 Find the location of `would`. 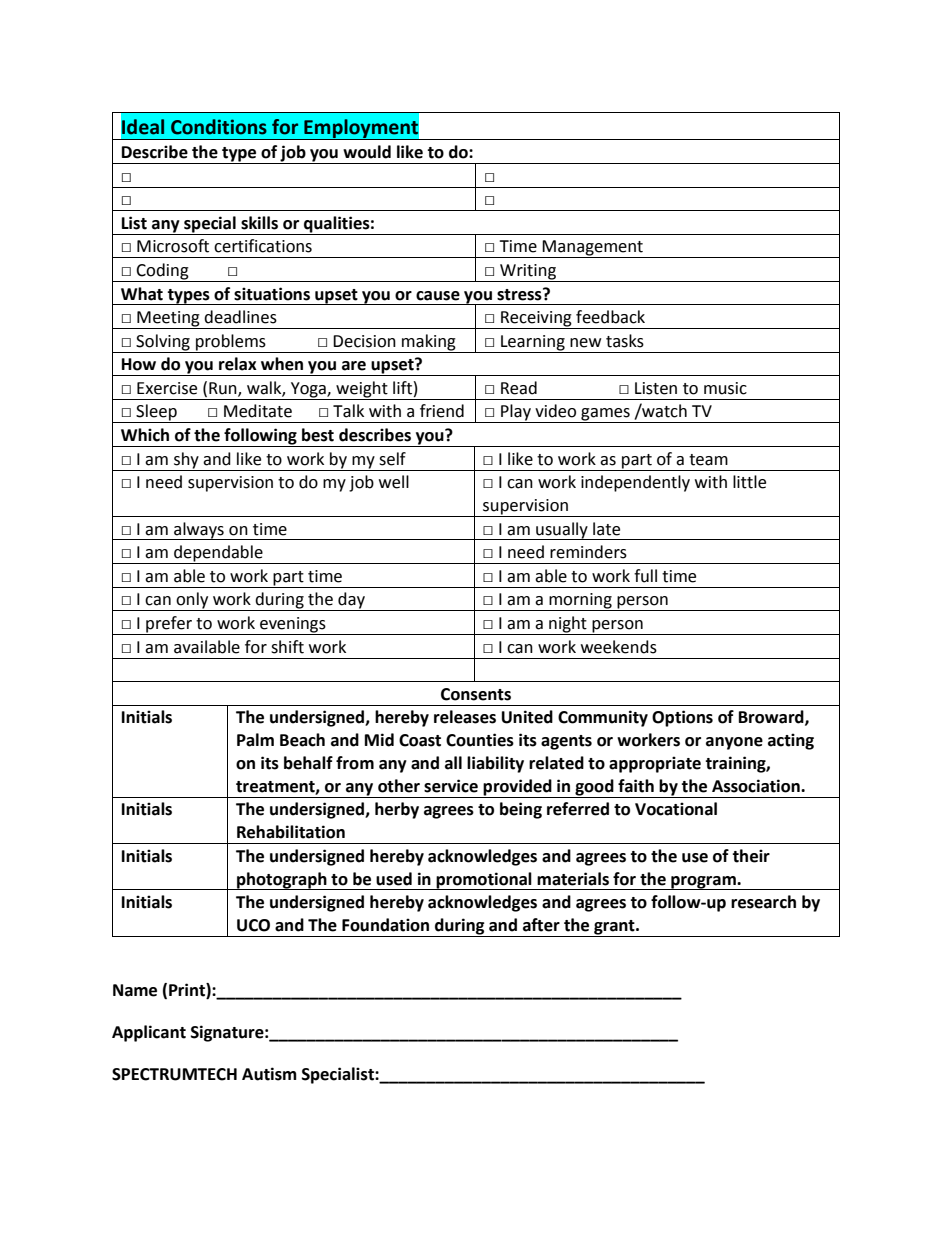

would is located at coordinates (367, 152).
